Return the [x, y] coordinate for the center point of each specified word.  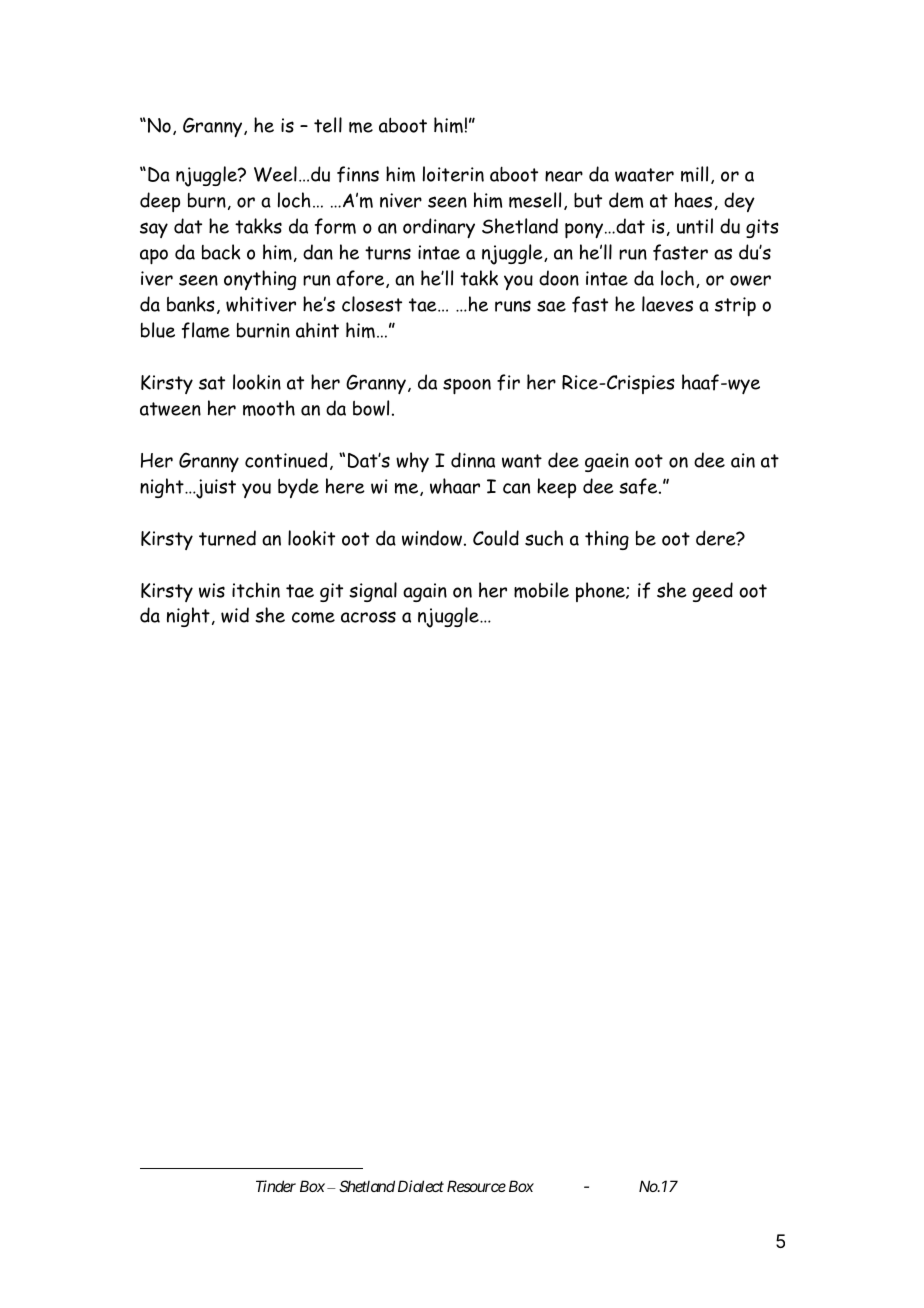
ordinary [439, 228]
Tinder [276, 1186]
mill [694, 174]
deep [160, 202]
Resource [476, 1186]
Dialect [421, 1186]
